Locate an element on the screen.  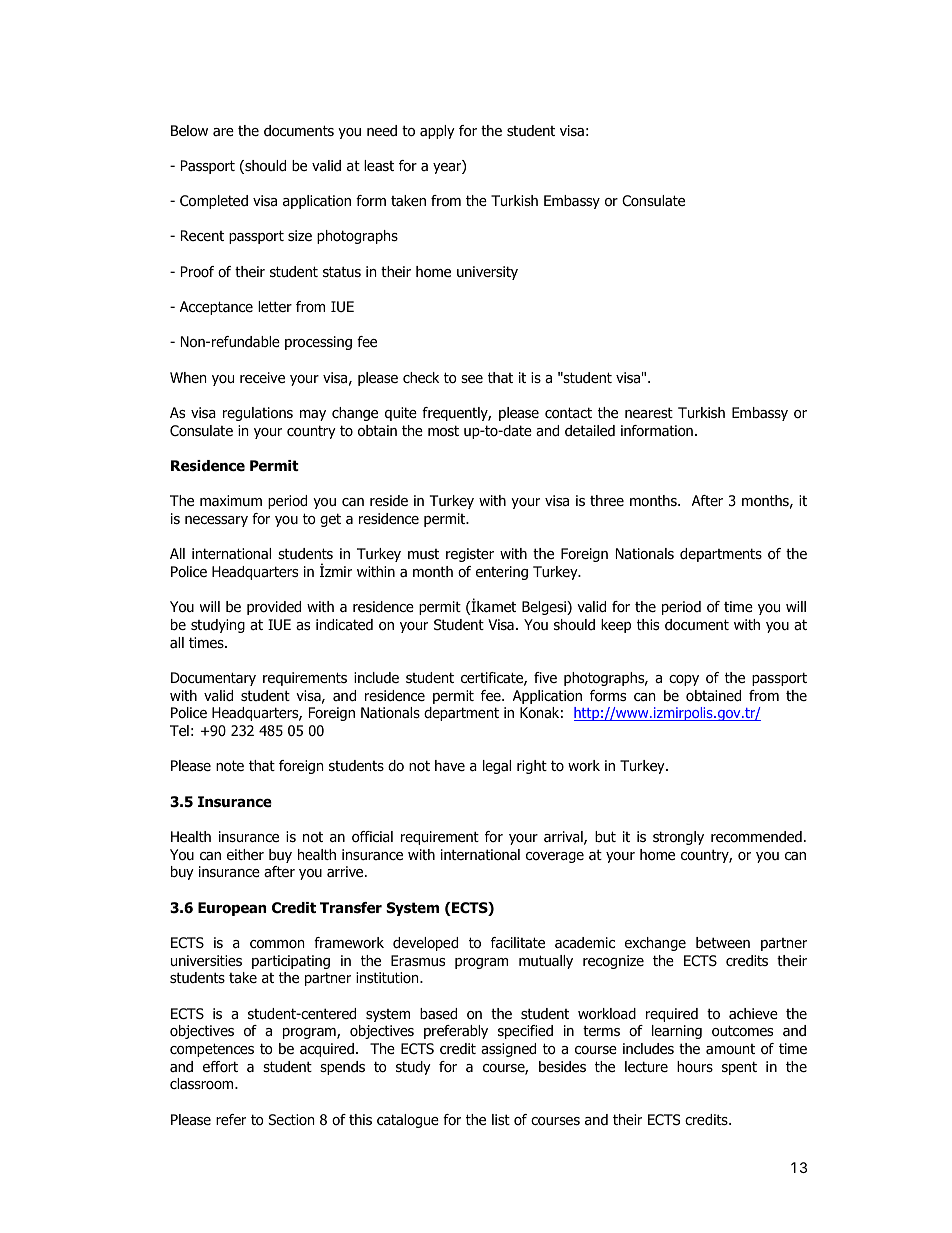
university is located at coordinates (487, 273).
